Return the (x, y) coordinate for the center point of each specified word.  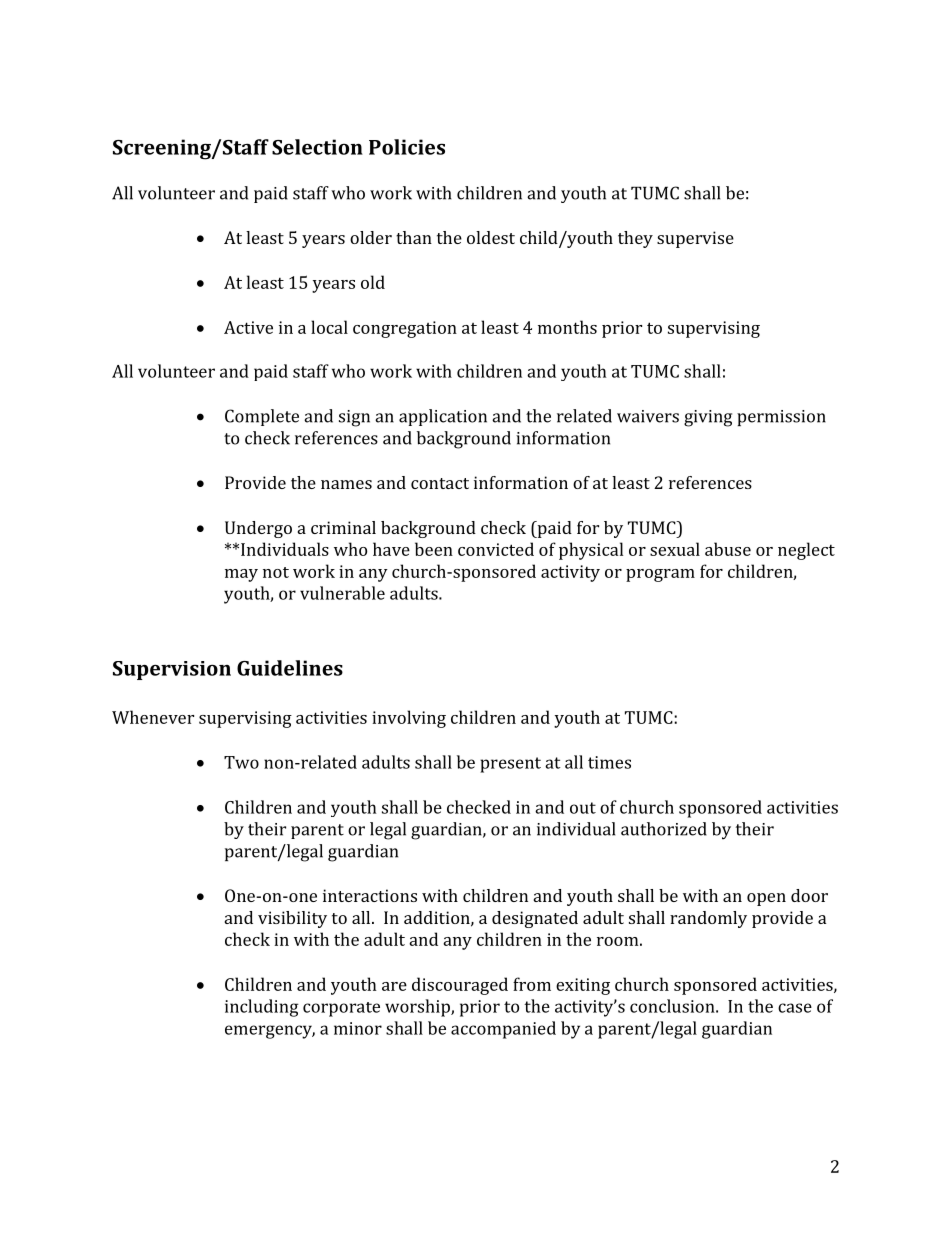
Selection (317, 147)
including (262, 1008)
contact (440, 483)
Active (248, 327)
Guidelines (290, 668)
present (510, 765)
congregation (405, 329)
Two (241, 762)
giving (708, 418)
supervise (695, 239)
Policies (407, 147)
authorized (664, 829)
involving (409, 719)
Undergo (258, 529)
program (660, 575)
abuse (728, 549)
